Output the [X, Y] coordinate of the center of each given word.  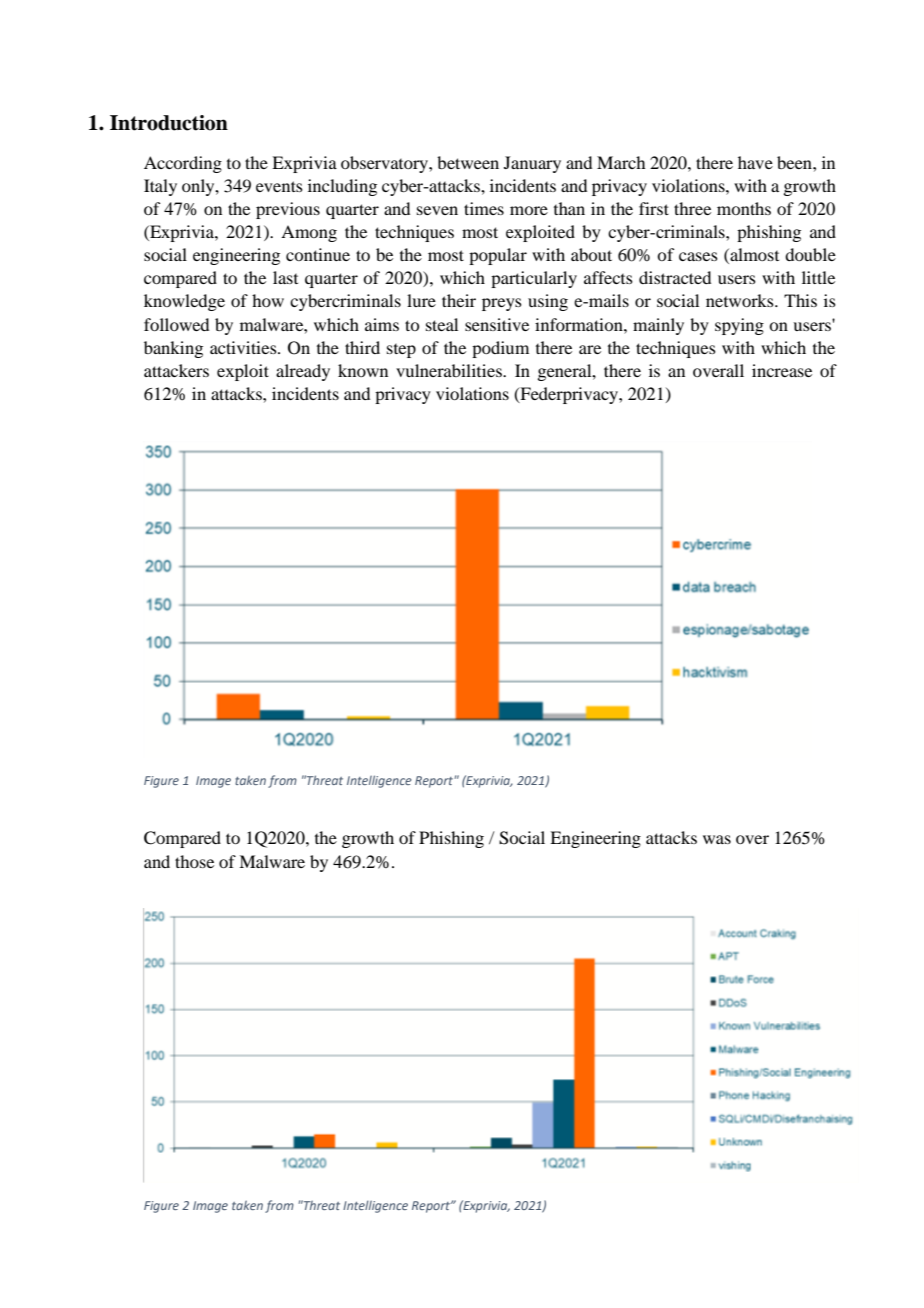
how [268, 300]
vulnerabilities [450, 370]
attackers [176, 370]
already [303, 372]
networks [741, 300]
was [717, 839]
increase [782, 370]
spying [739, 326]
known [363, 370]
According [183, 164]
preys [502, 304]
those [194, 861]
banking [173, 349]
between [468, 162]
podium [500, 349]
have [755, 162]
